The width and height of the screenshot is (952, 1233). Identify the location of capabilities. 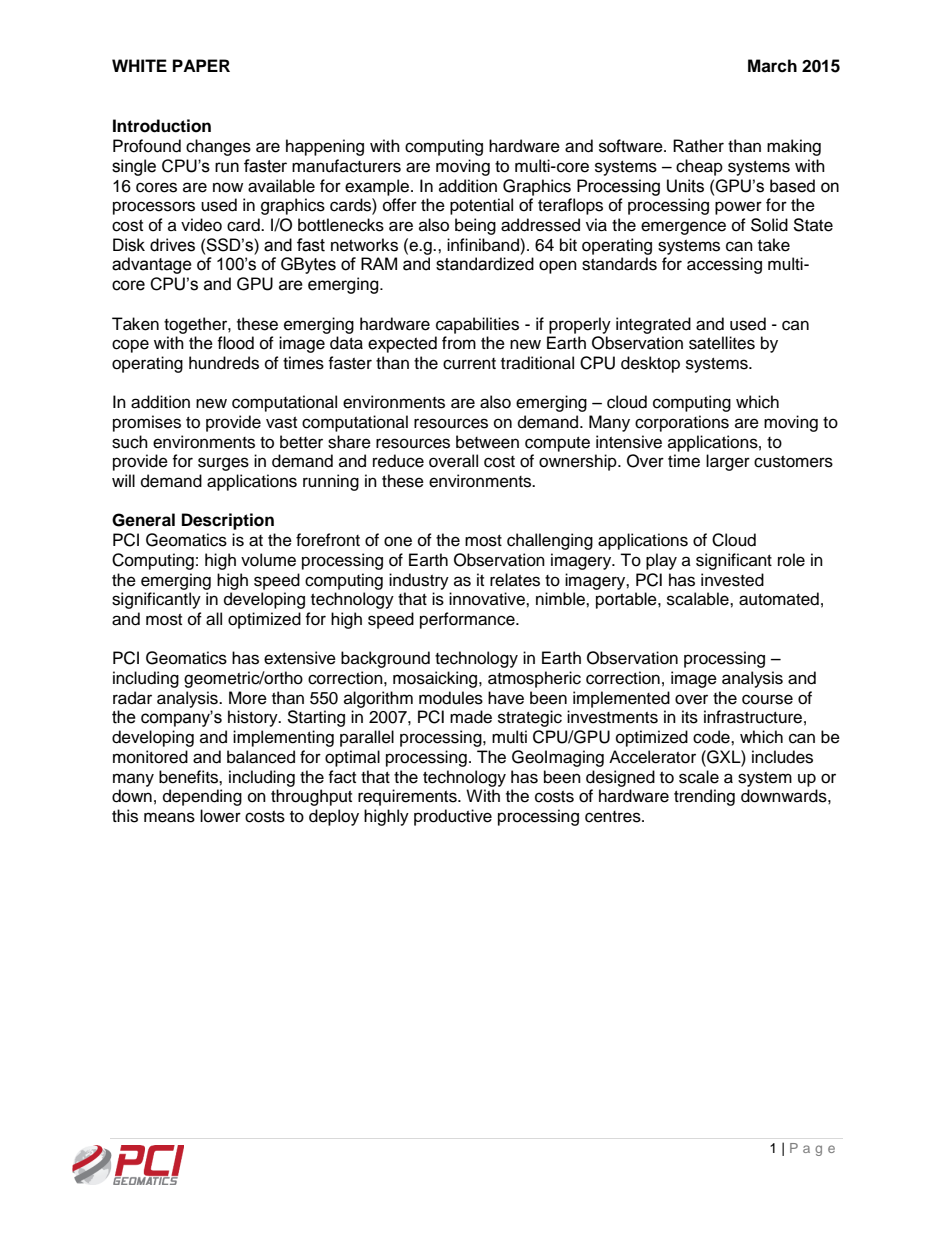
(477, 325).
